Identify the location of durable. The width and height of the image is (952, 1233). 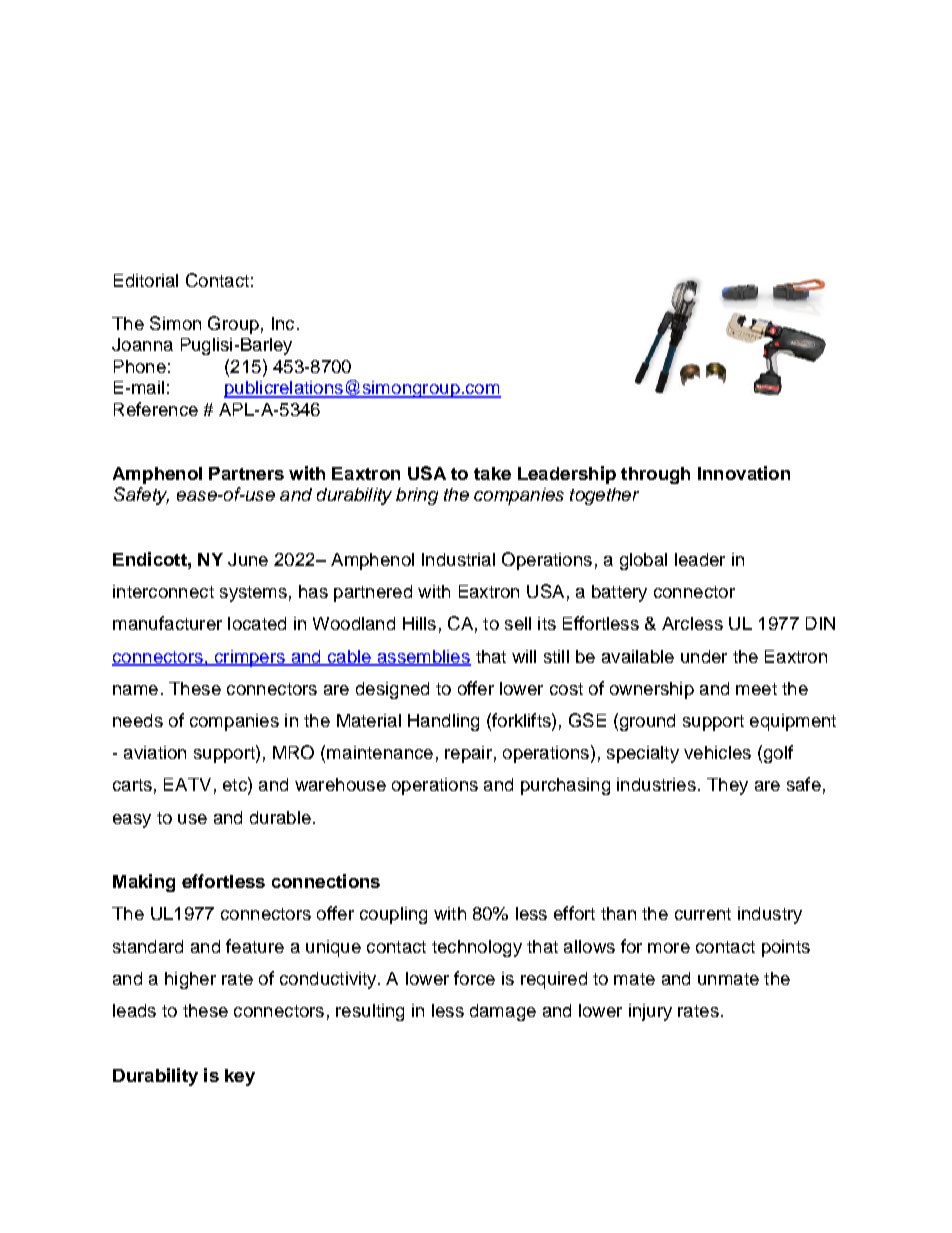
(280, 817).
